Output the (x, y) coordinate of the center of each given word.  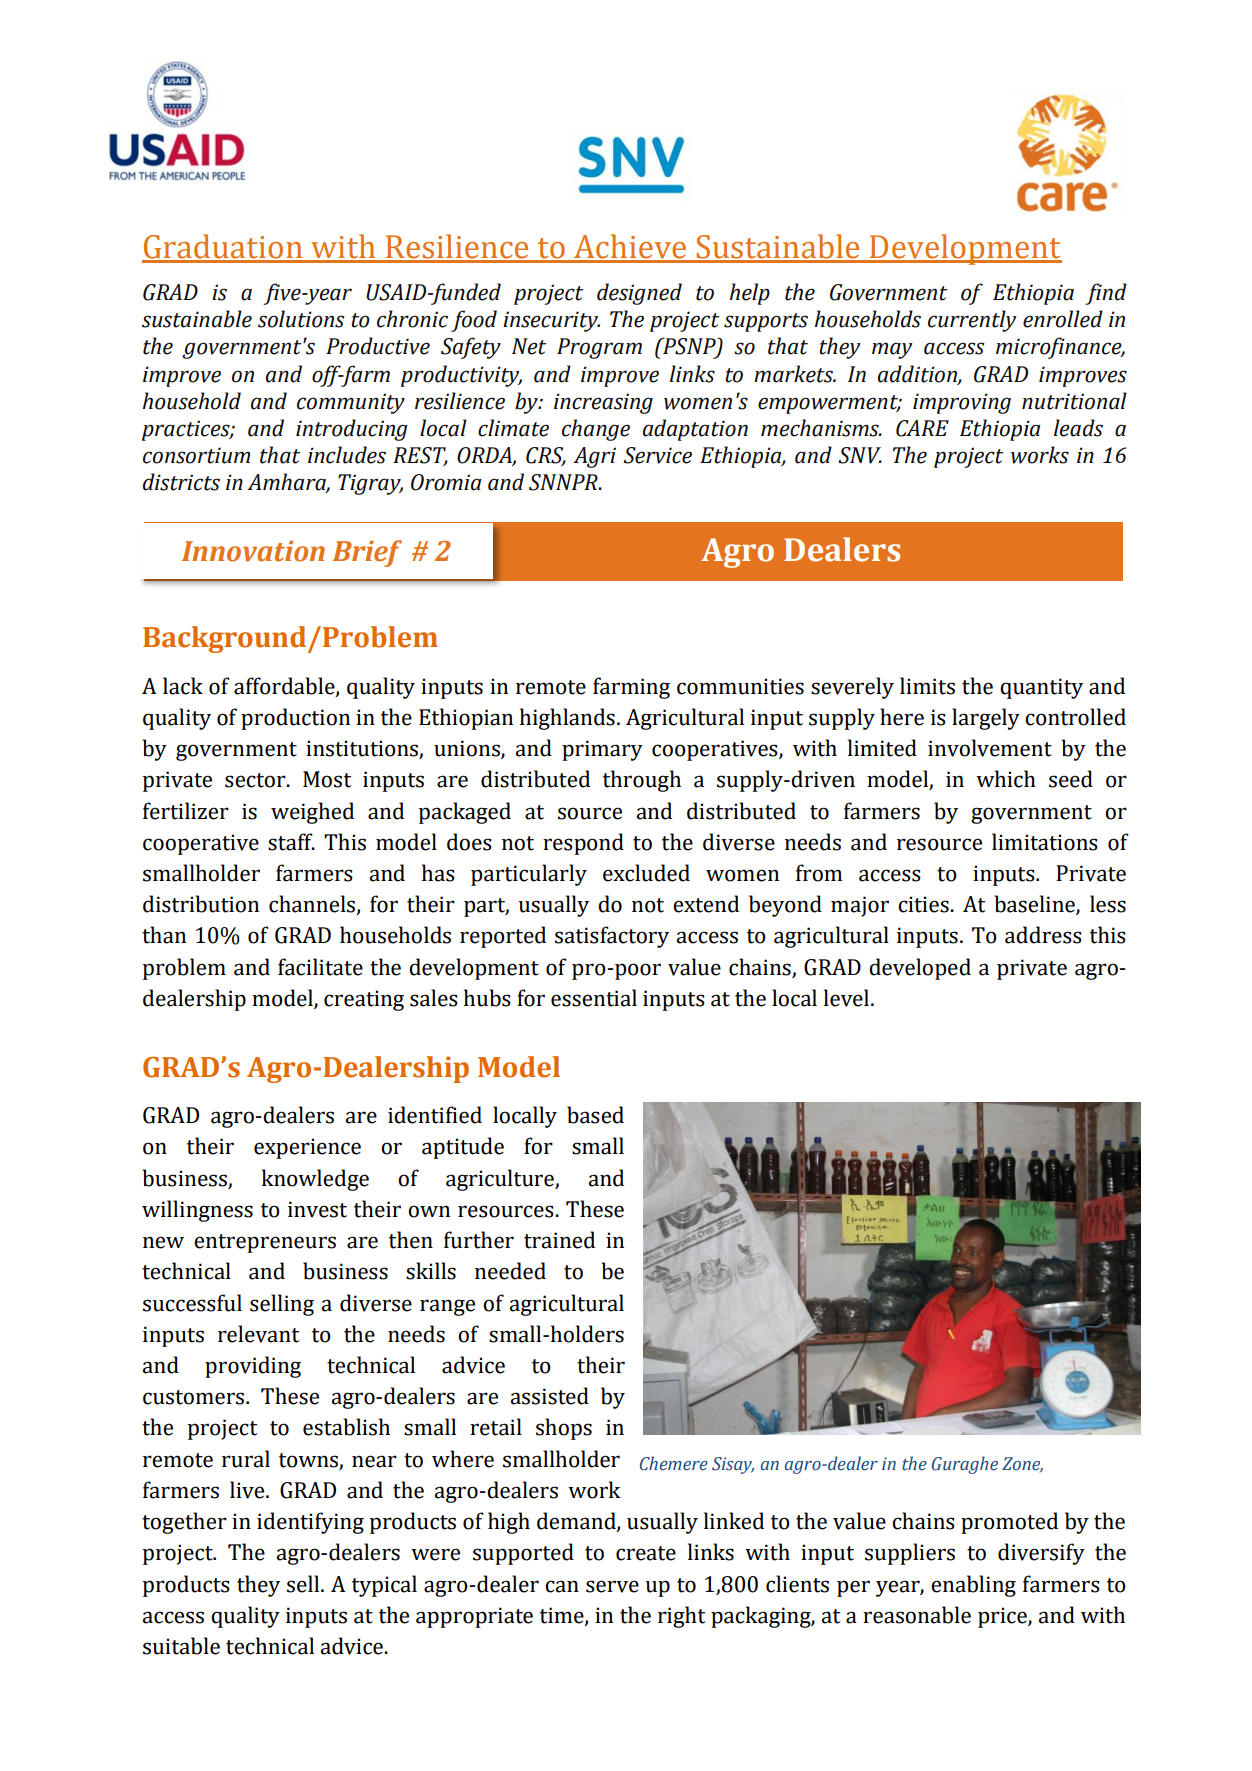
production (295, 719)
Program (599, 348)
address (1043, 935)
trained (559, 1240)
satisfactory (612, 937)
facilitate (320, 967)
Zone (1022, 1464)
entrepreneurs (265, 1243)
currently (972, 321)
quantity (1041, 688)
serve (612, 1586)
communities (740, 686)
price (1003, 1617)
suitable (181, 1646)
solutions (301, 319)
